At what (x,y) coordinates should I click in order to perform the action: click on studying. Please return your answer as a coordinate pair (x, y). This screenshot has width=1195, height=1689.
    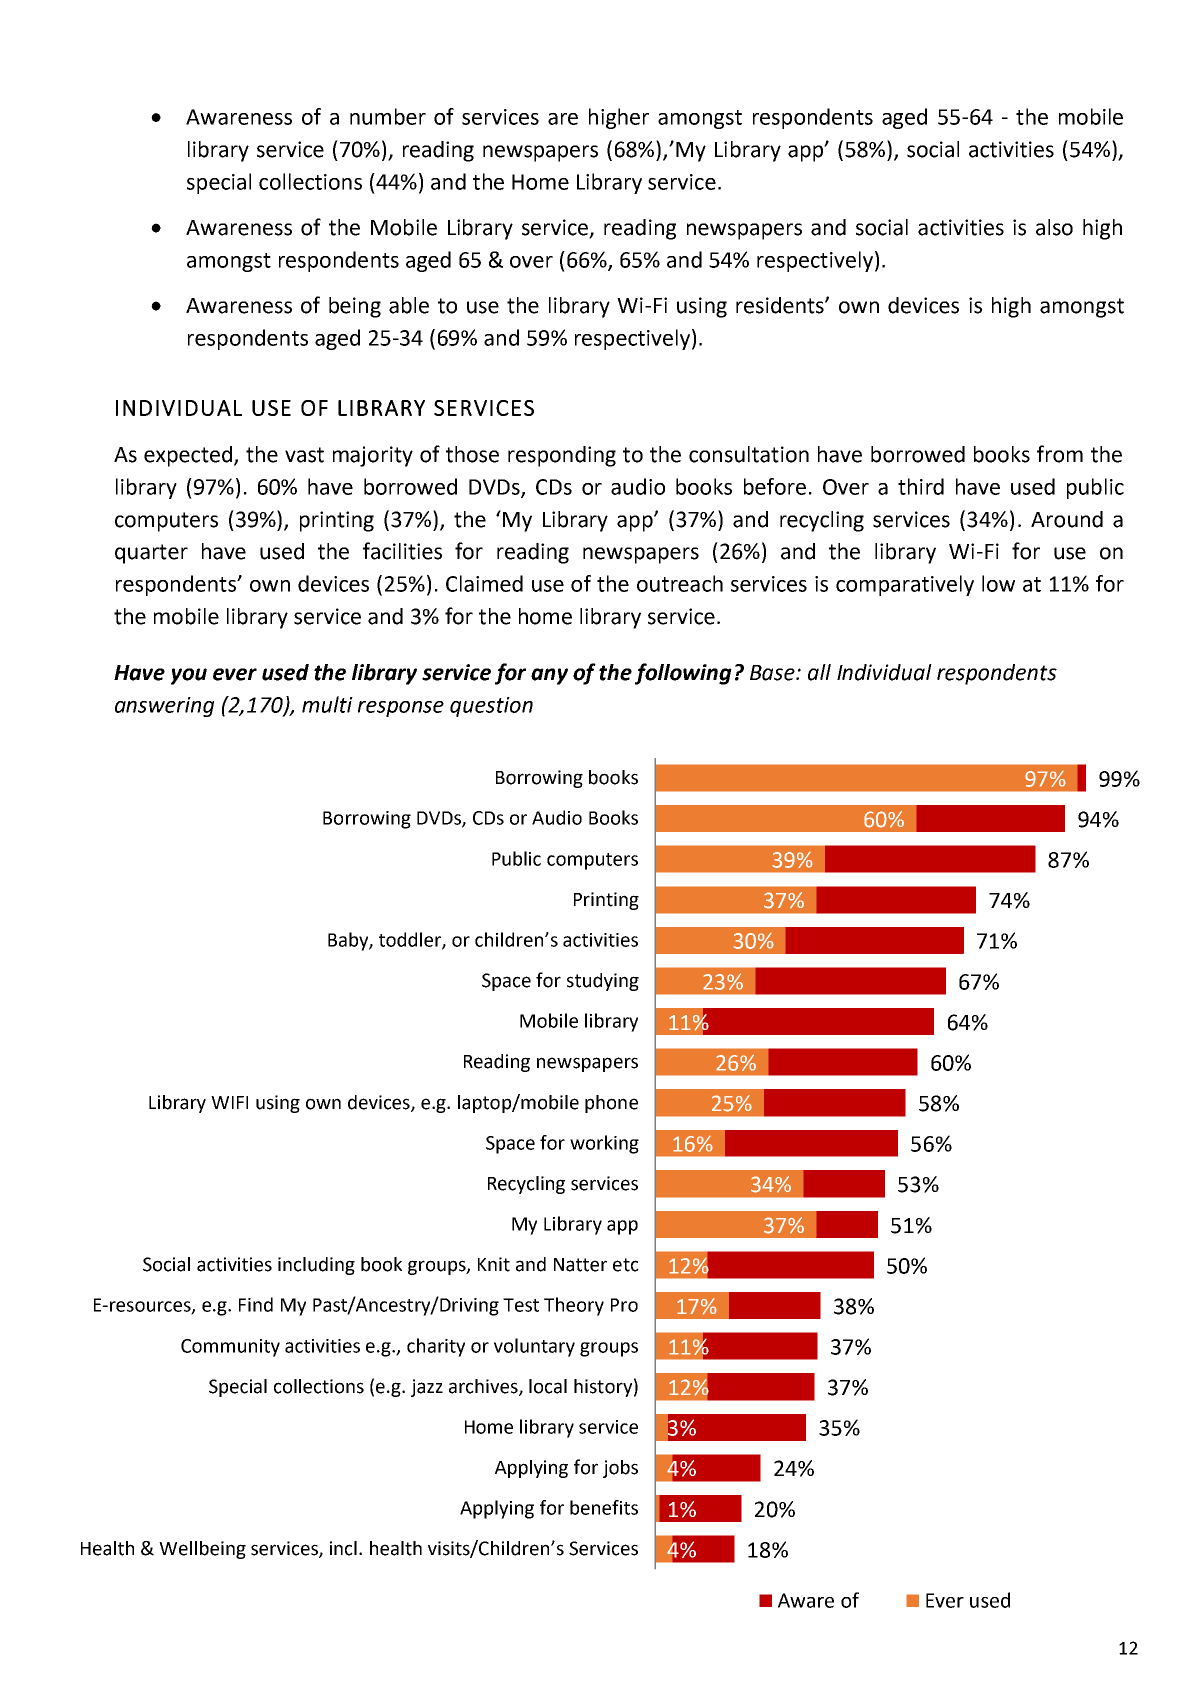
    Looking at the image, I should click on (603, 982).
